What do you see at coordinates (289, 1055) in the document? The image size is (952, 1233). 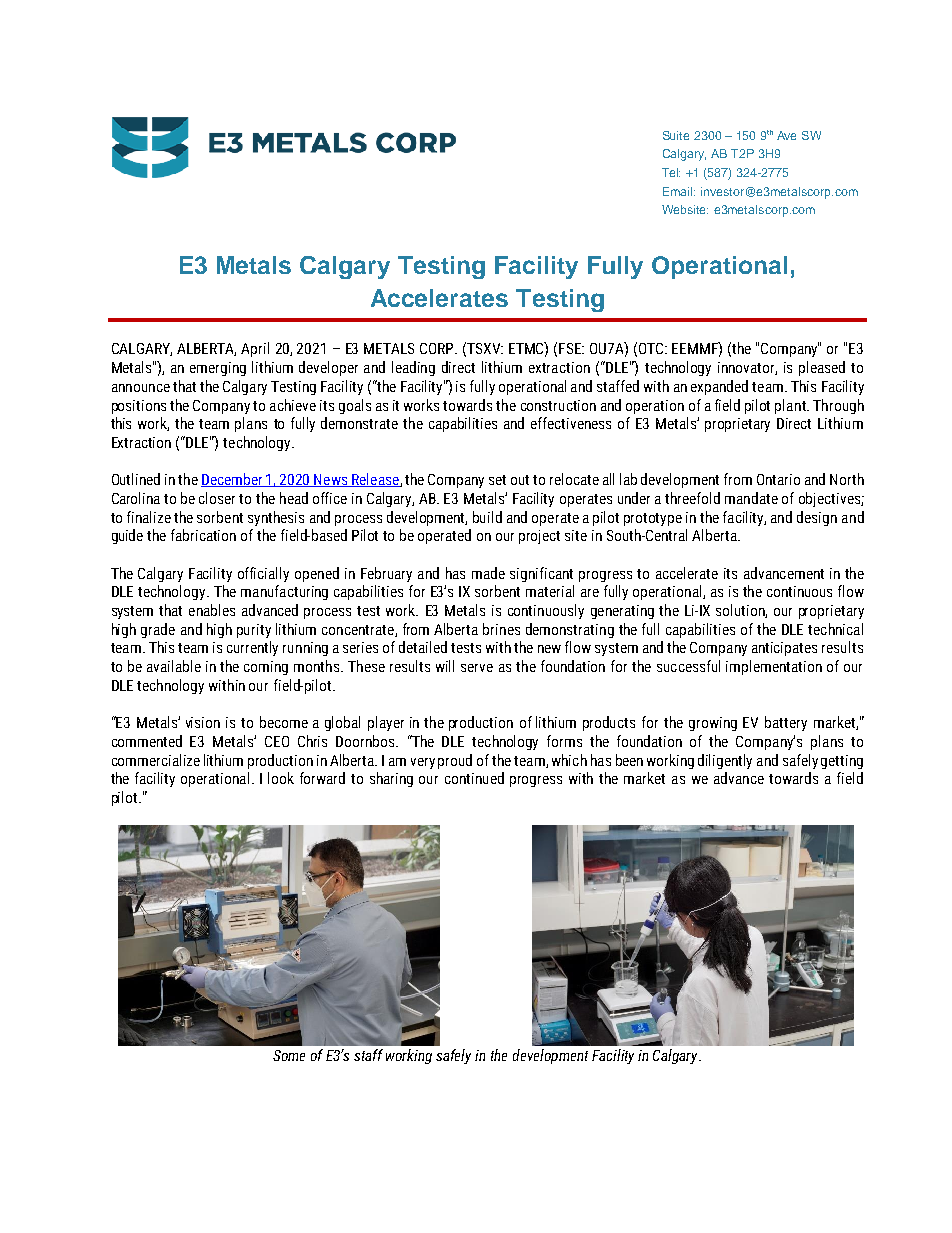 I see `Some` at bounding box center [289, 1055].
